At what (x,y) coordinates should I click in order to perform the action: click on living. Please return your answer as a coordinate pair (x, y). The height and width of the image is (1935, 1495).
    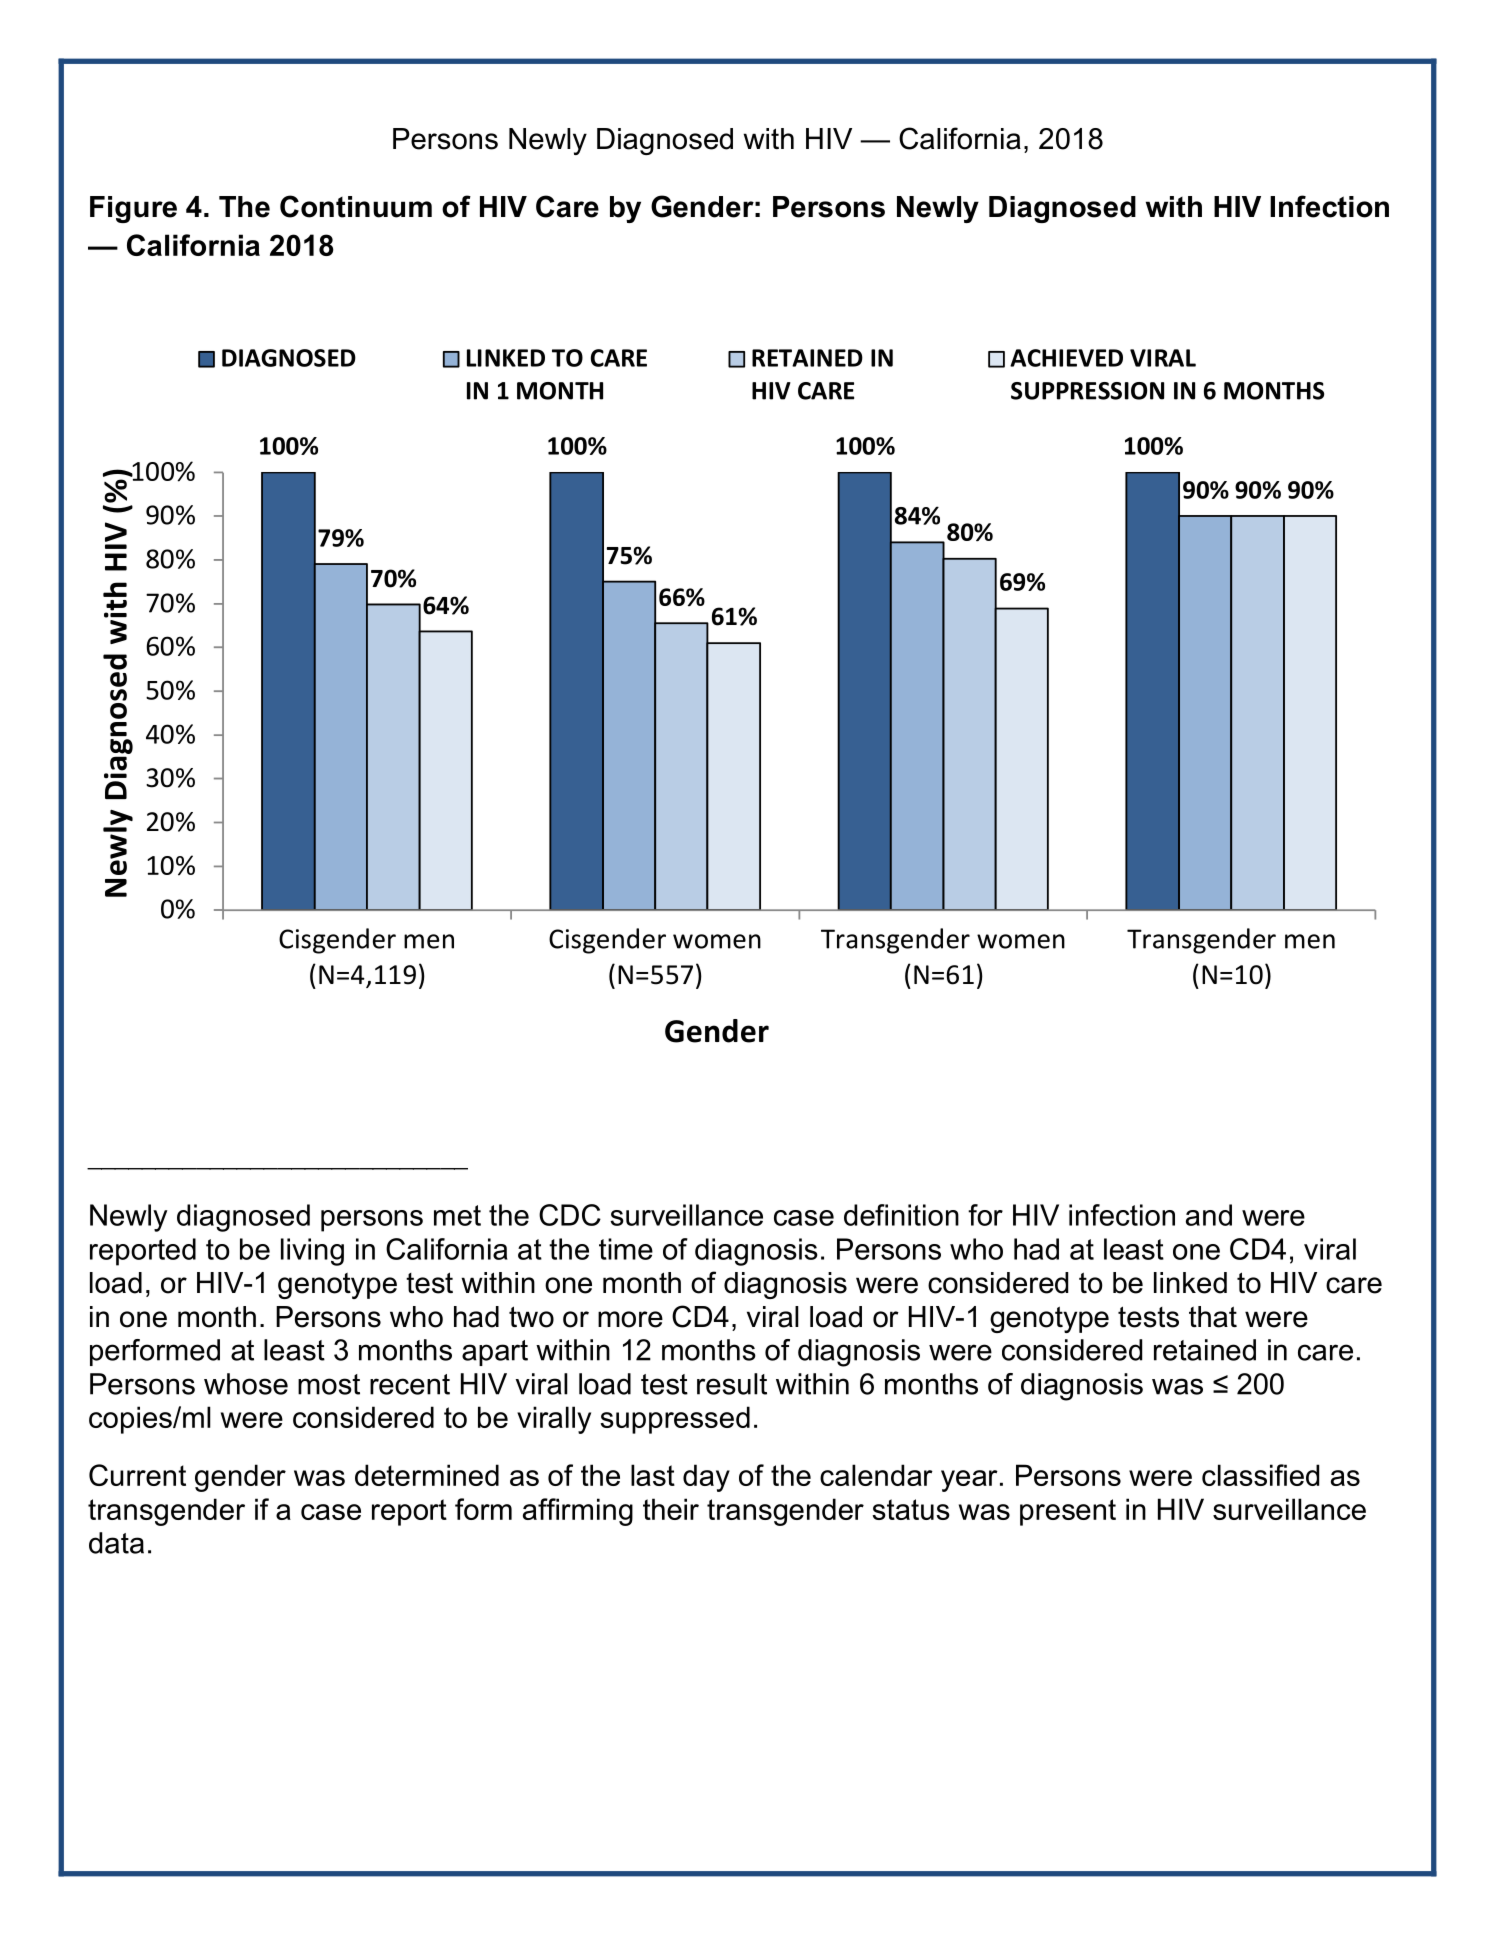
    Looking at the image, I should click on (312, 1252).
